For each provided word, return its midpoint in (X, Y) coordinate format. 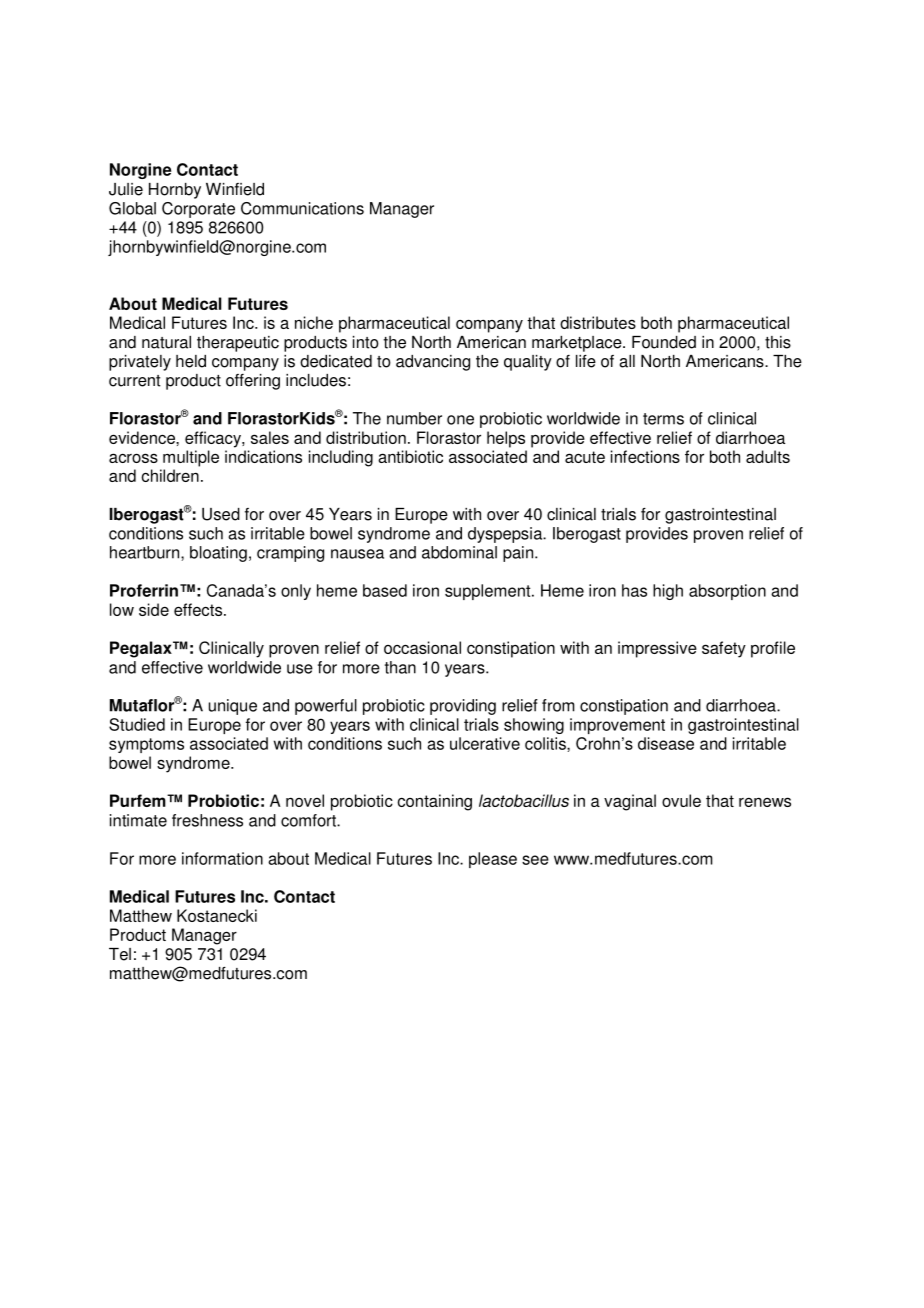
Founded (664, 342)
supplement (489, 592)
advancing (433, 363)
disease (666, 743)
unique (233, 707)
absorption (727, 592)
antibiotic (410, 456)
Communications (302, 208)
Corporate (198, 210)
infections (645, 456)
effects (199, 609)
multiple (191, 458)
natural (166, 342)
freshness (207, 820)
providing (463, 707)
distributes (598, 322)
